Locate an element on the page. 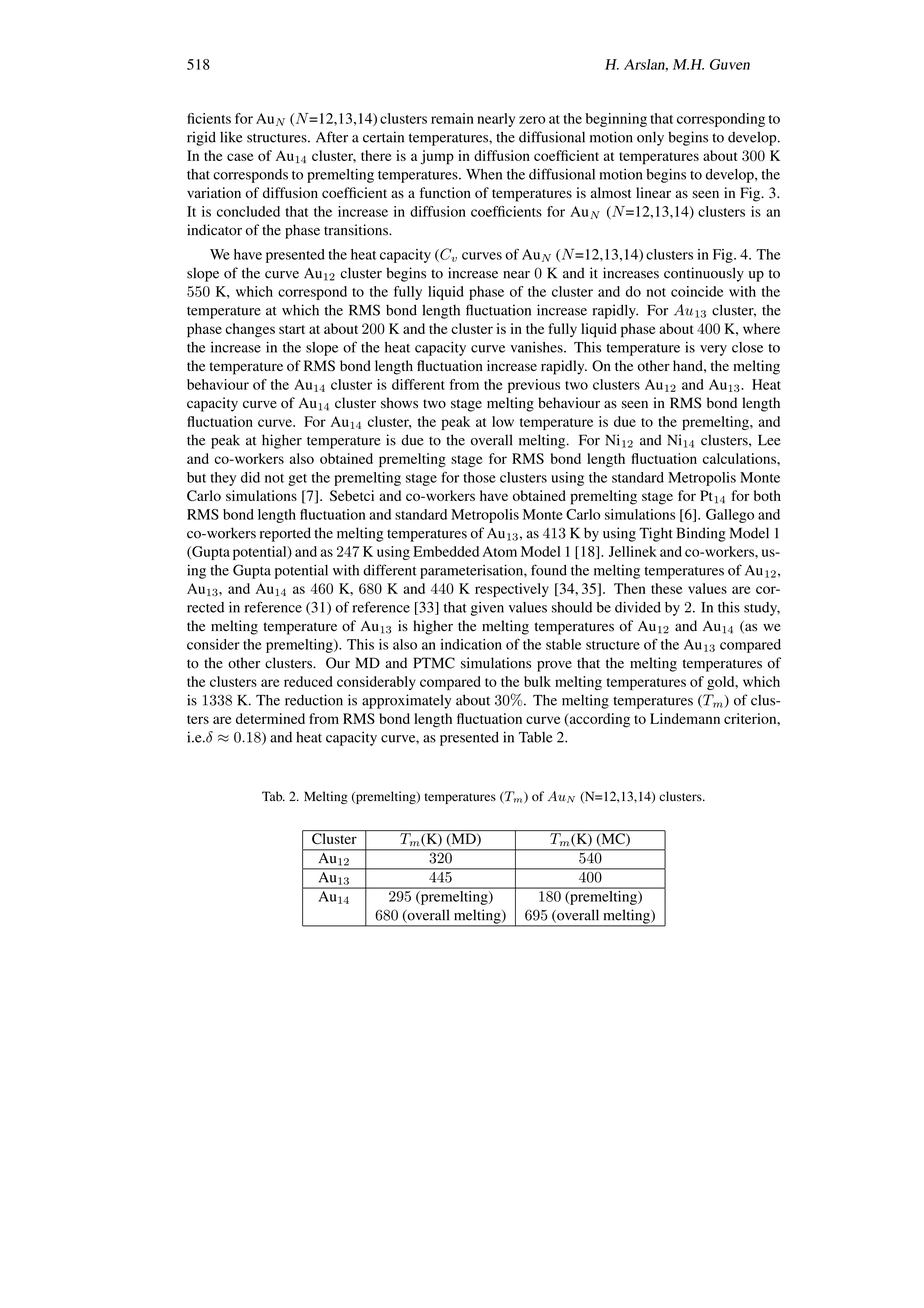 This page has height=1308, width=924. those is located at coordinates (479, 477).
